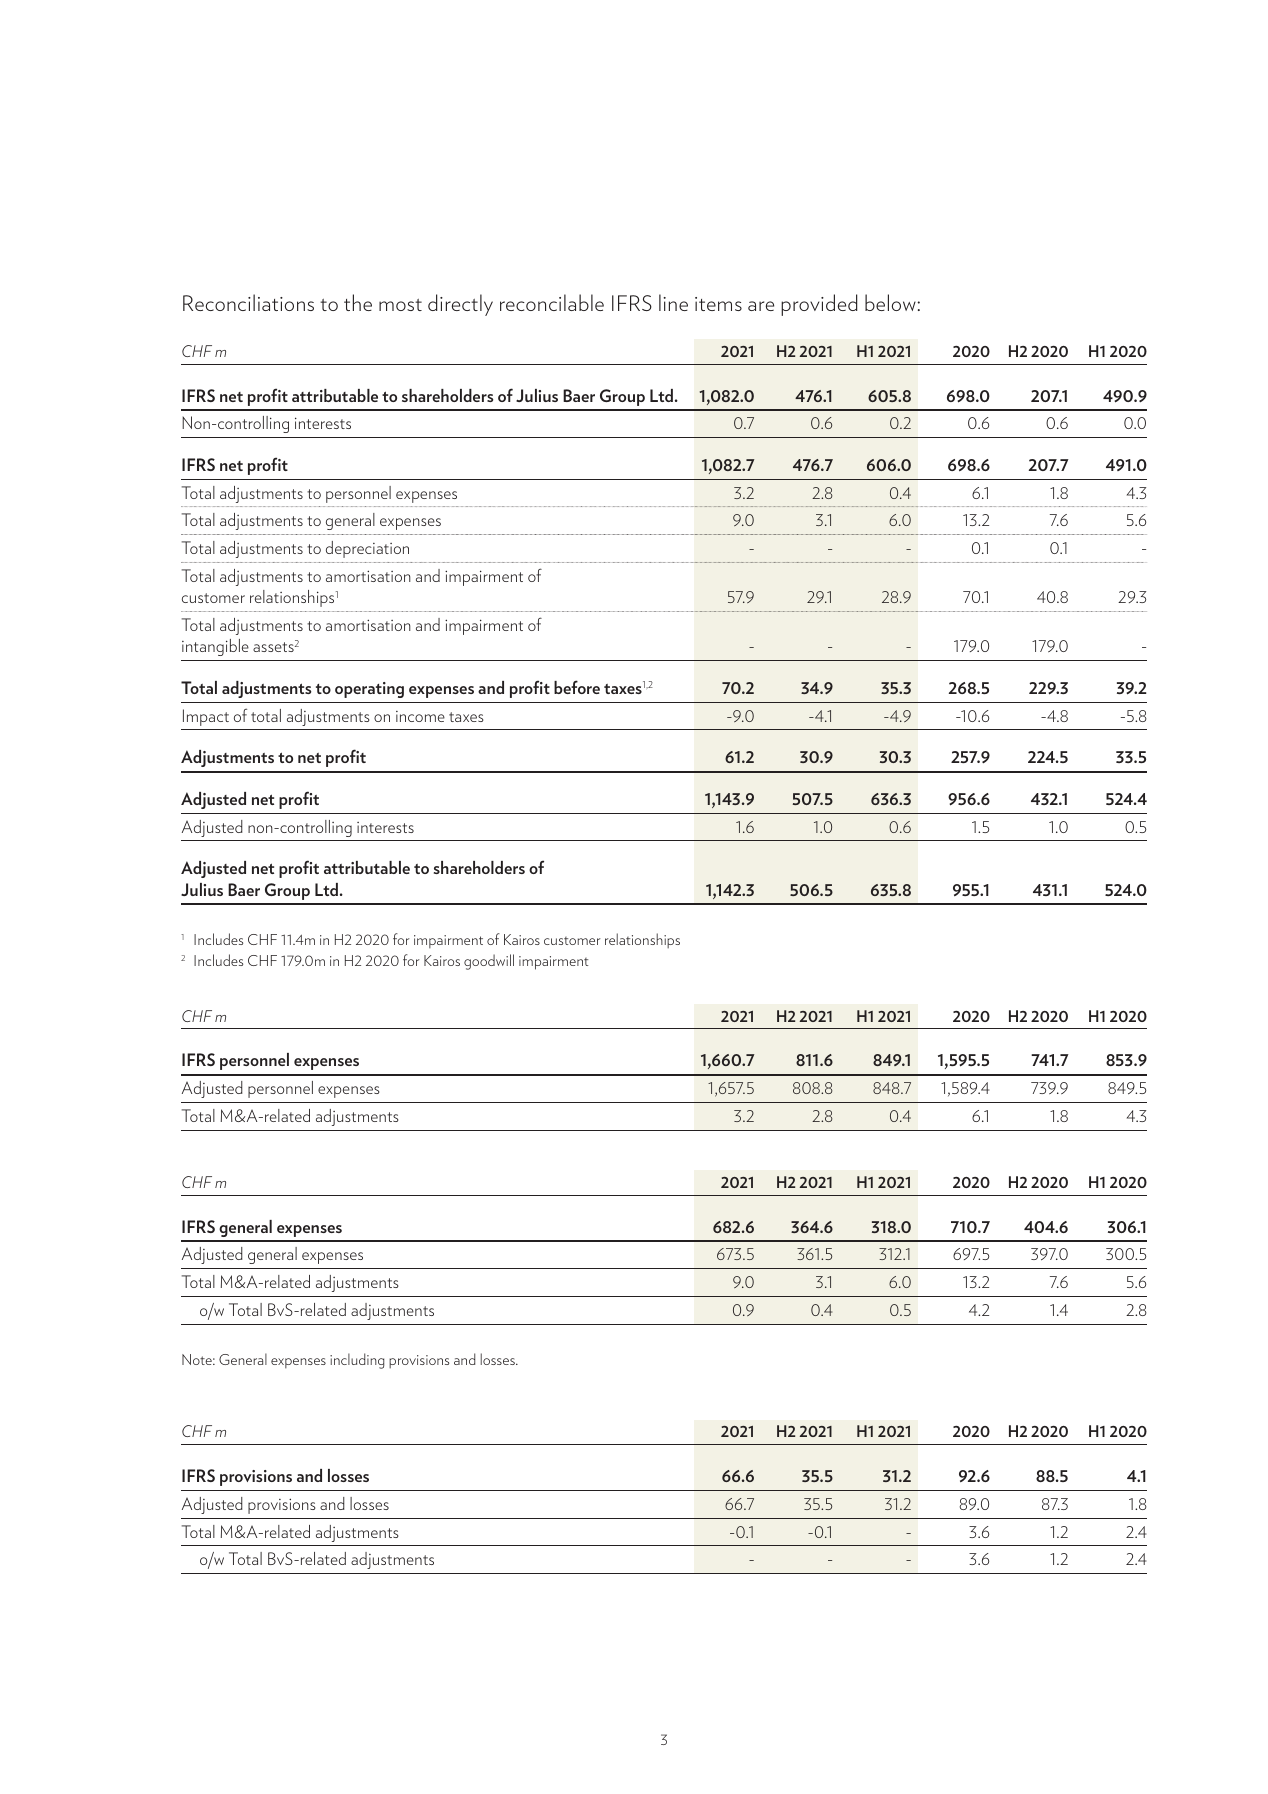 The width and height of the screenshot is (1268, 1794). What do you see at coordinates (206, 717) in the screenshot?
I see `Impact` at bounding box center [206, 717].
